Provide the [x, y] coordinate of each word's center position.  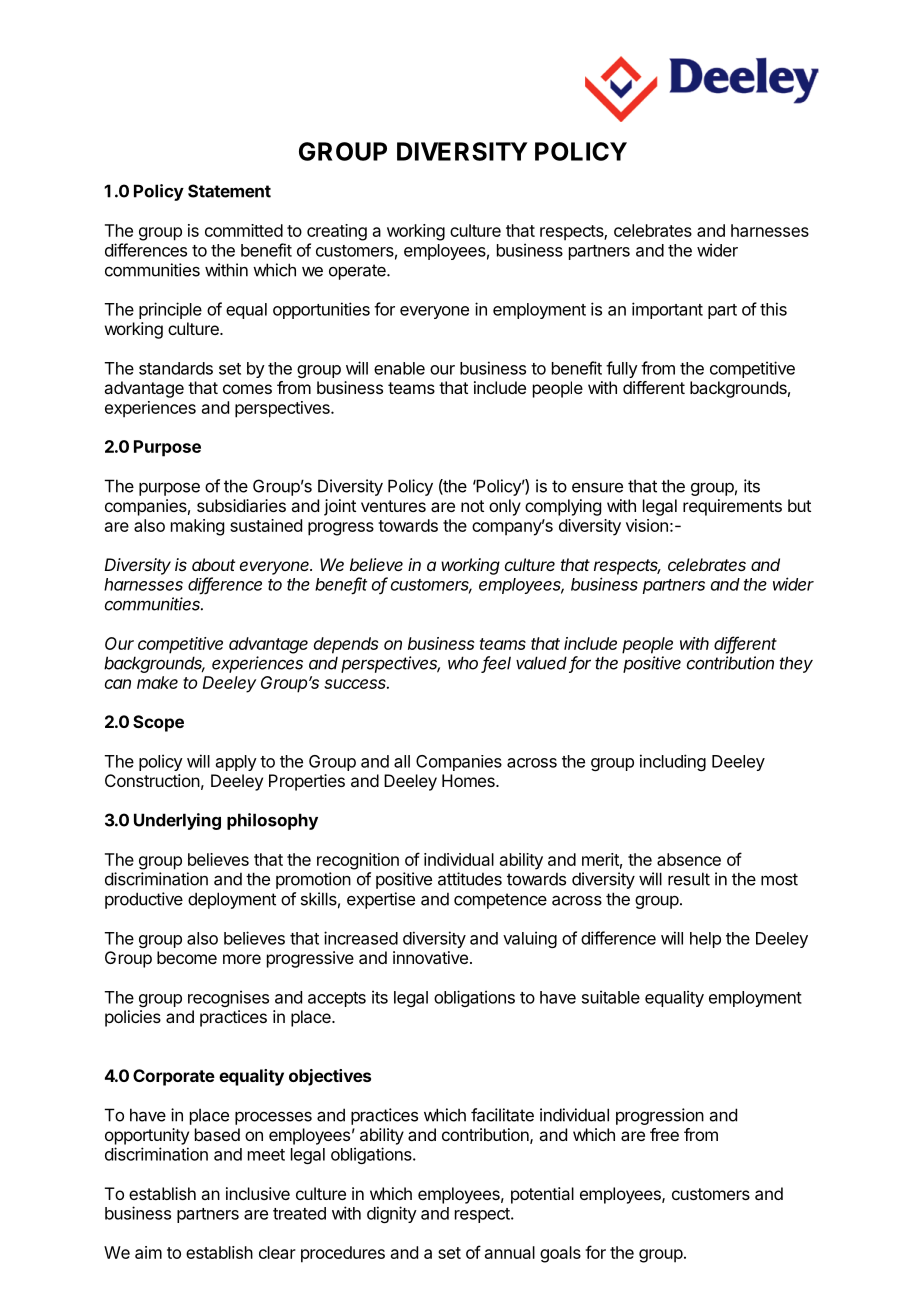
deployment [232, 900]
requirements [732, 507]
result [689, 879]
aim [148, 1252]
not [472, 506]
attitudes [470, 879]
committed [244, 230]
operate [358, 272]
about [213, 564]
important [667, 310]
